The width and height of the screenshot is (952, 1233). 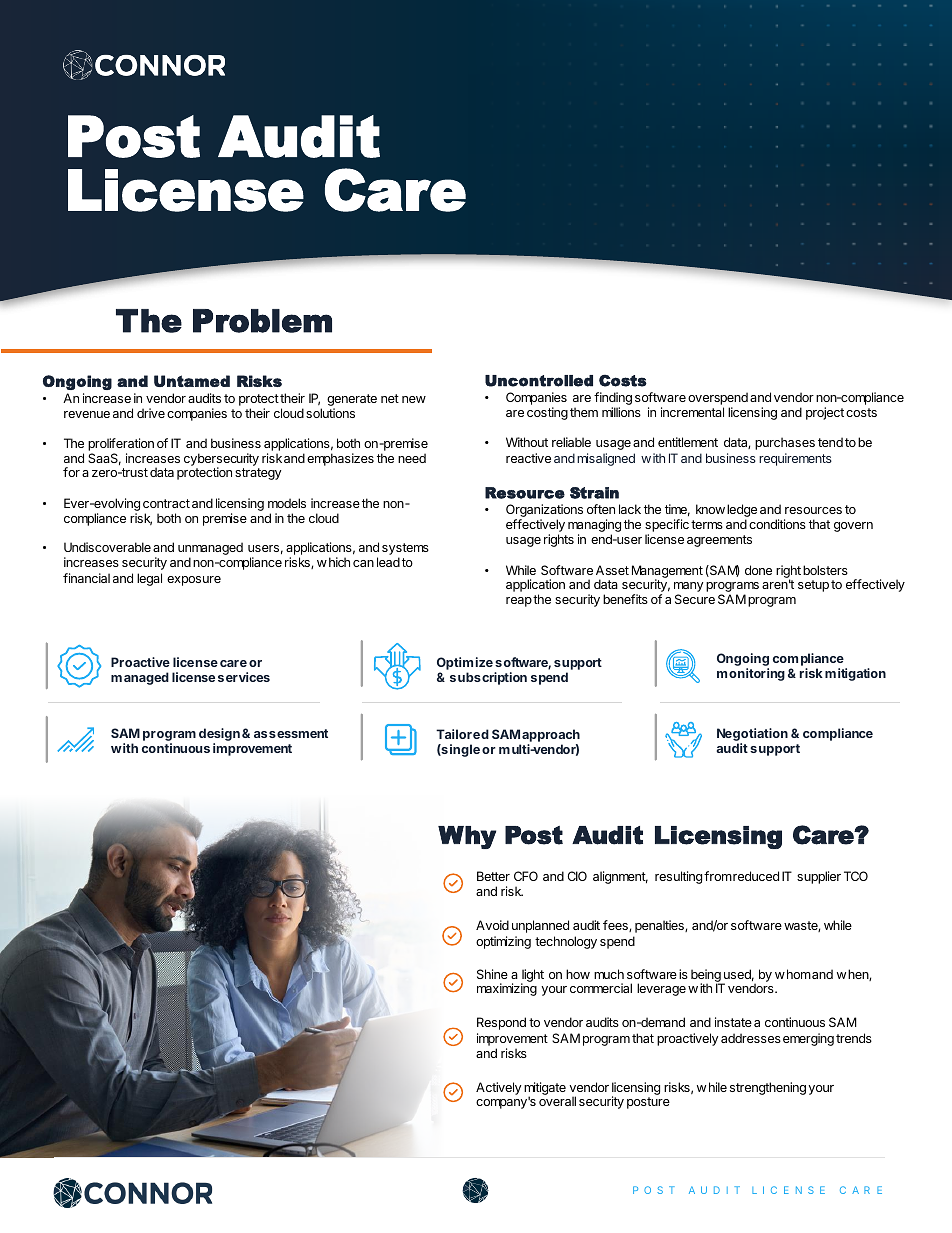 What do you see at coordinates (493, 876) in the screenshot?
I see `Better` at bounding box center [493, 876].
